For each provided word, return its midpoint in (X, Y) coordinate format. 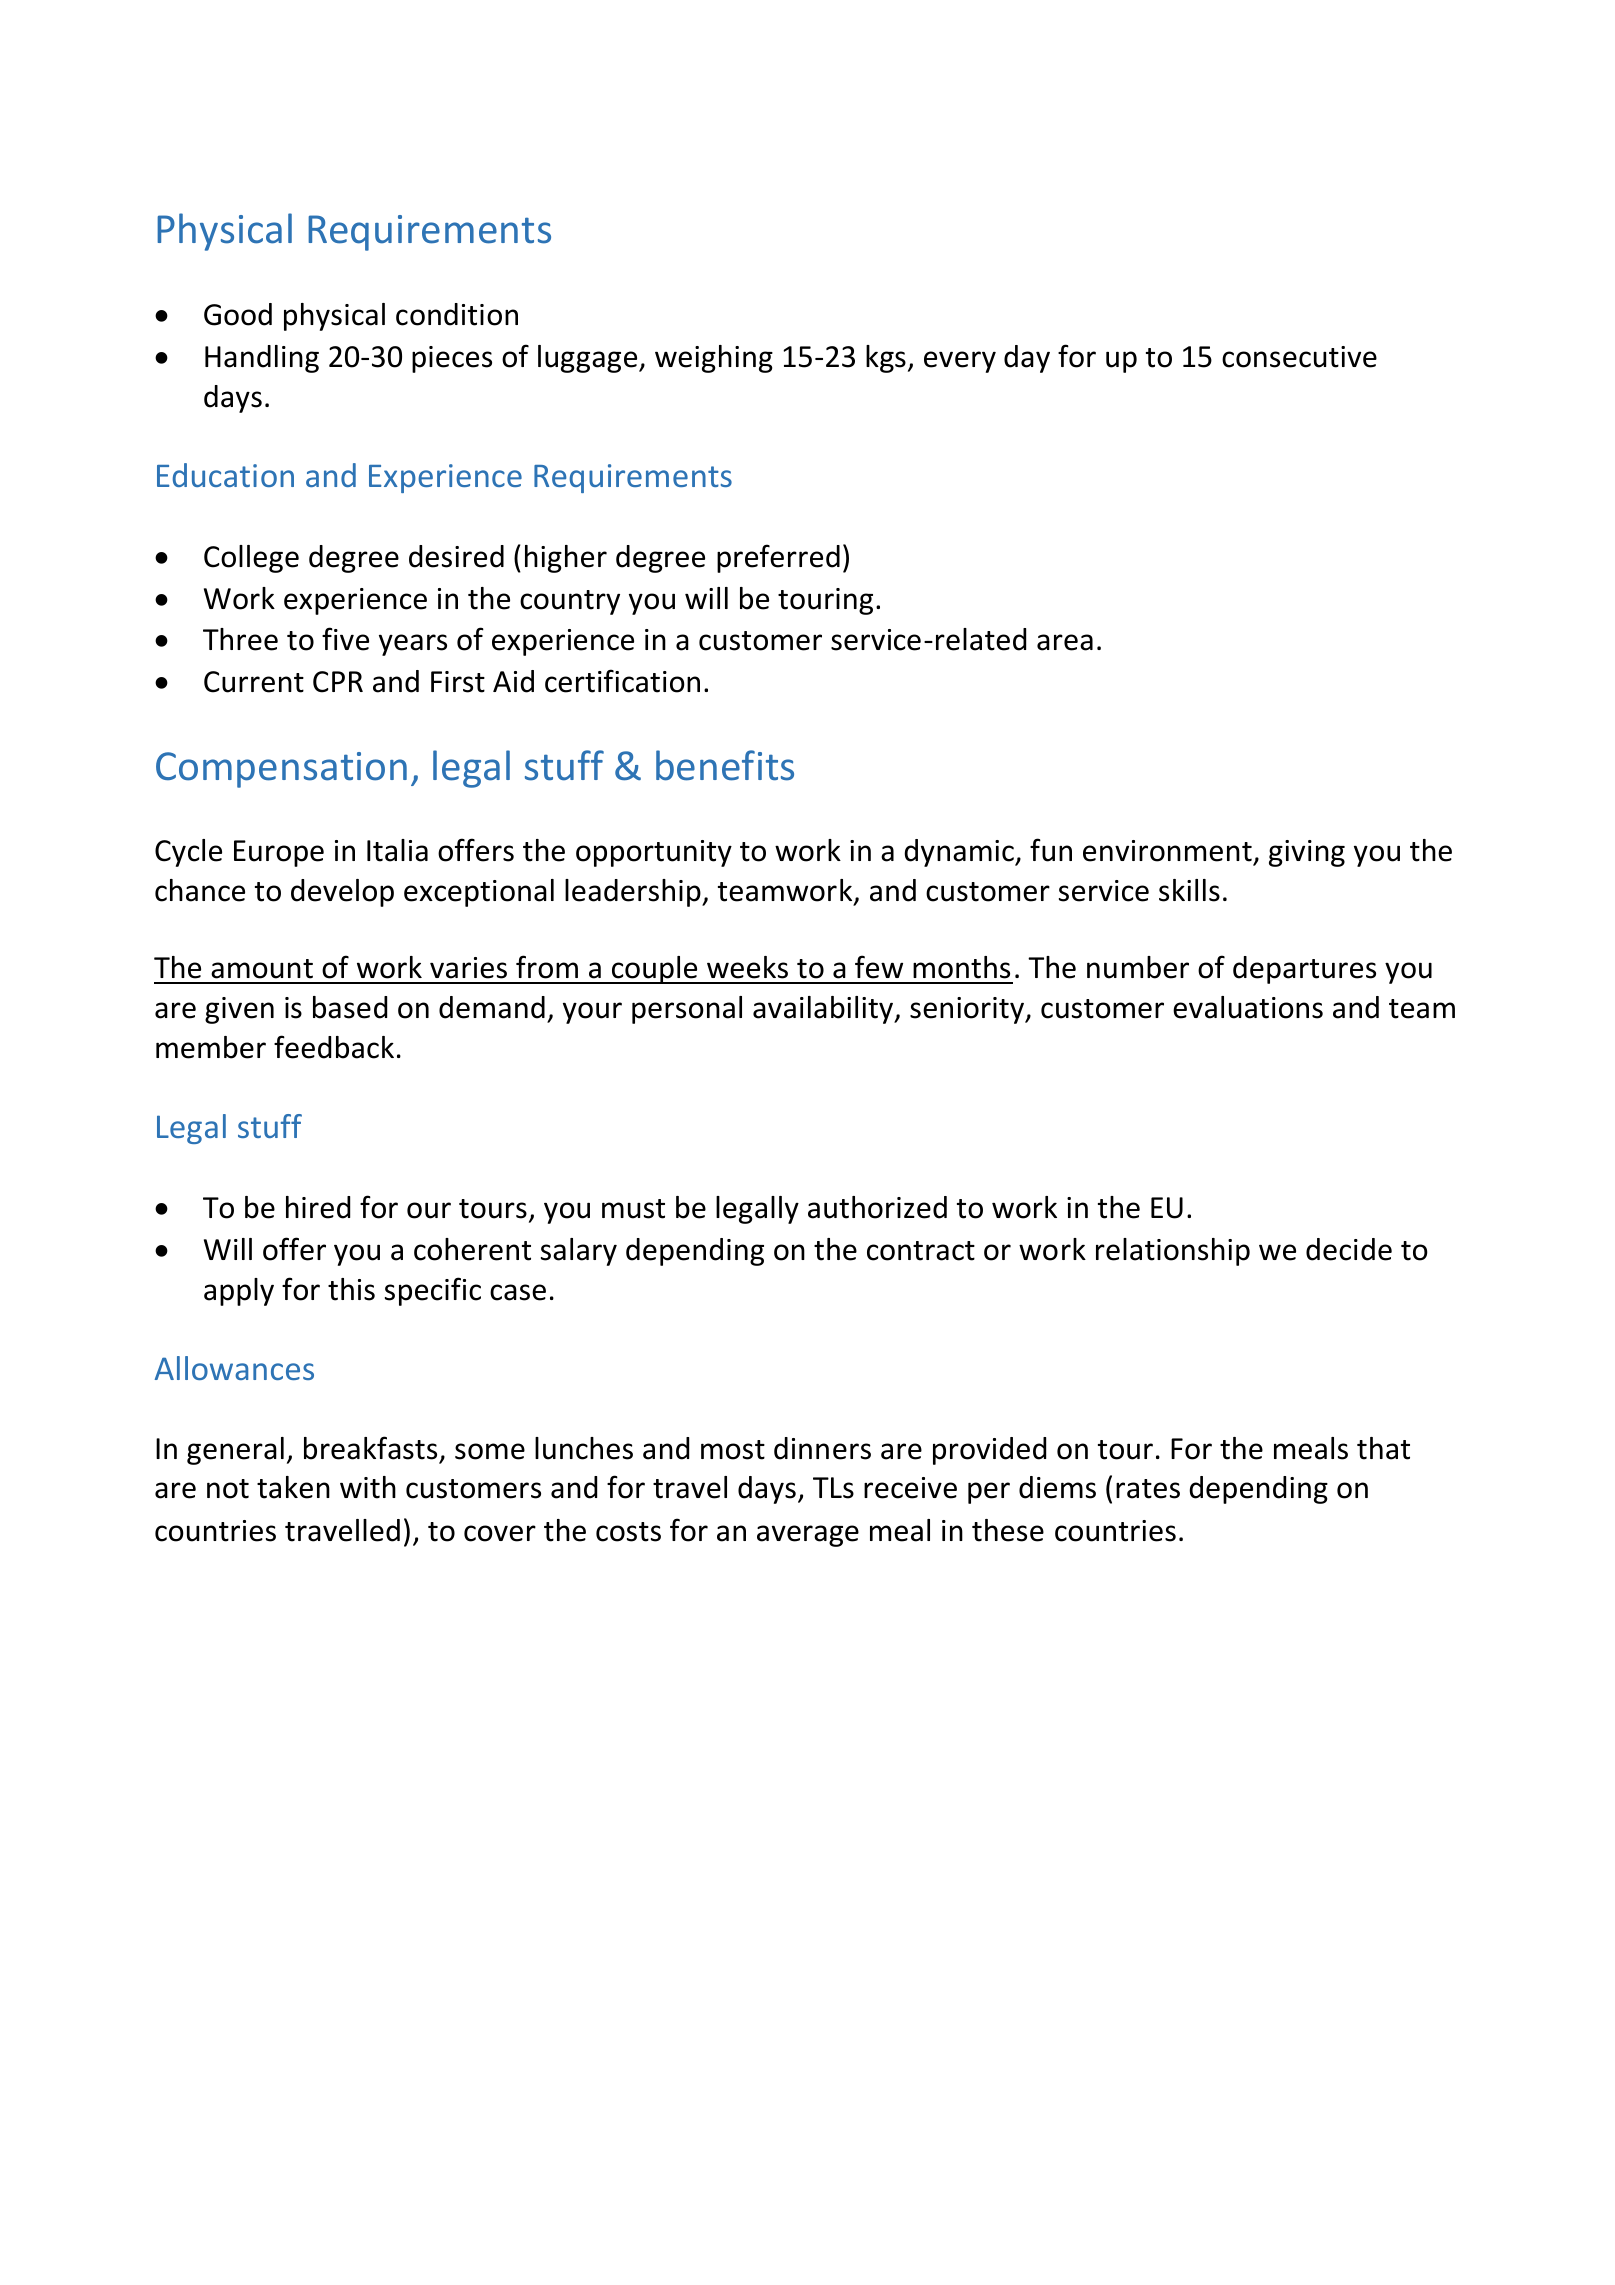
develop (342, 893)
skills (1189, 890)
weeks (747, 967)
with (368, 1487)
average (808, 1536)
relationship (1173, 1252)
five (345, 639)
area (1065, 642)
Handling (262, 359)
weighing (714, 359)
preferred (778, 558)
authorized (877, 1207)
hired (318, 1207)
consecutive (1299, 357)
